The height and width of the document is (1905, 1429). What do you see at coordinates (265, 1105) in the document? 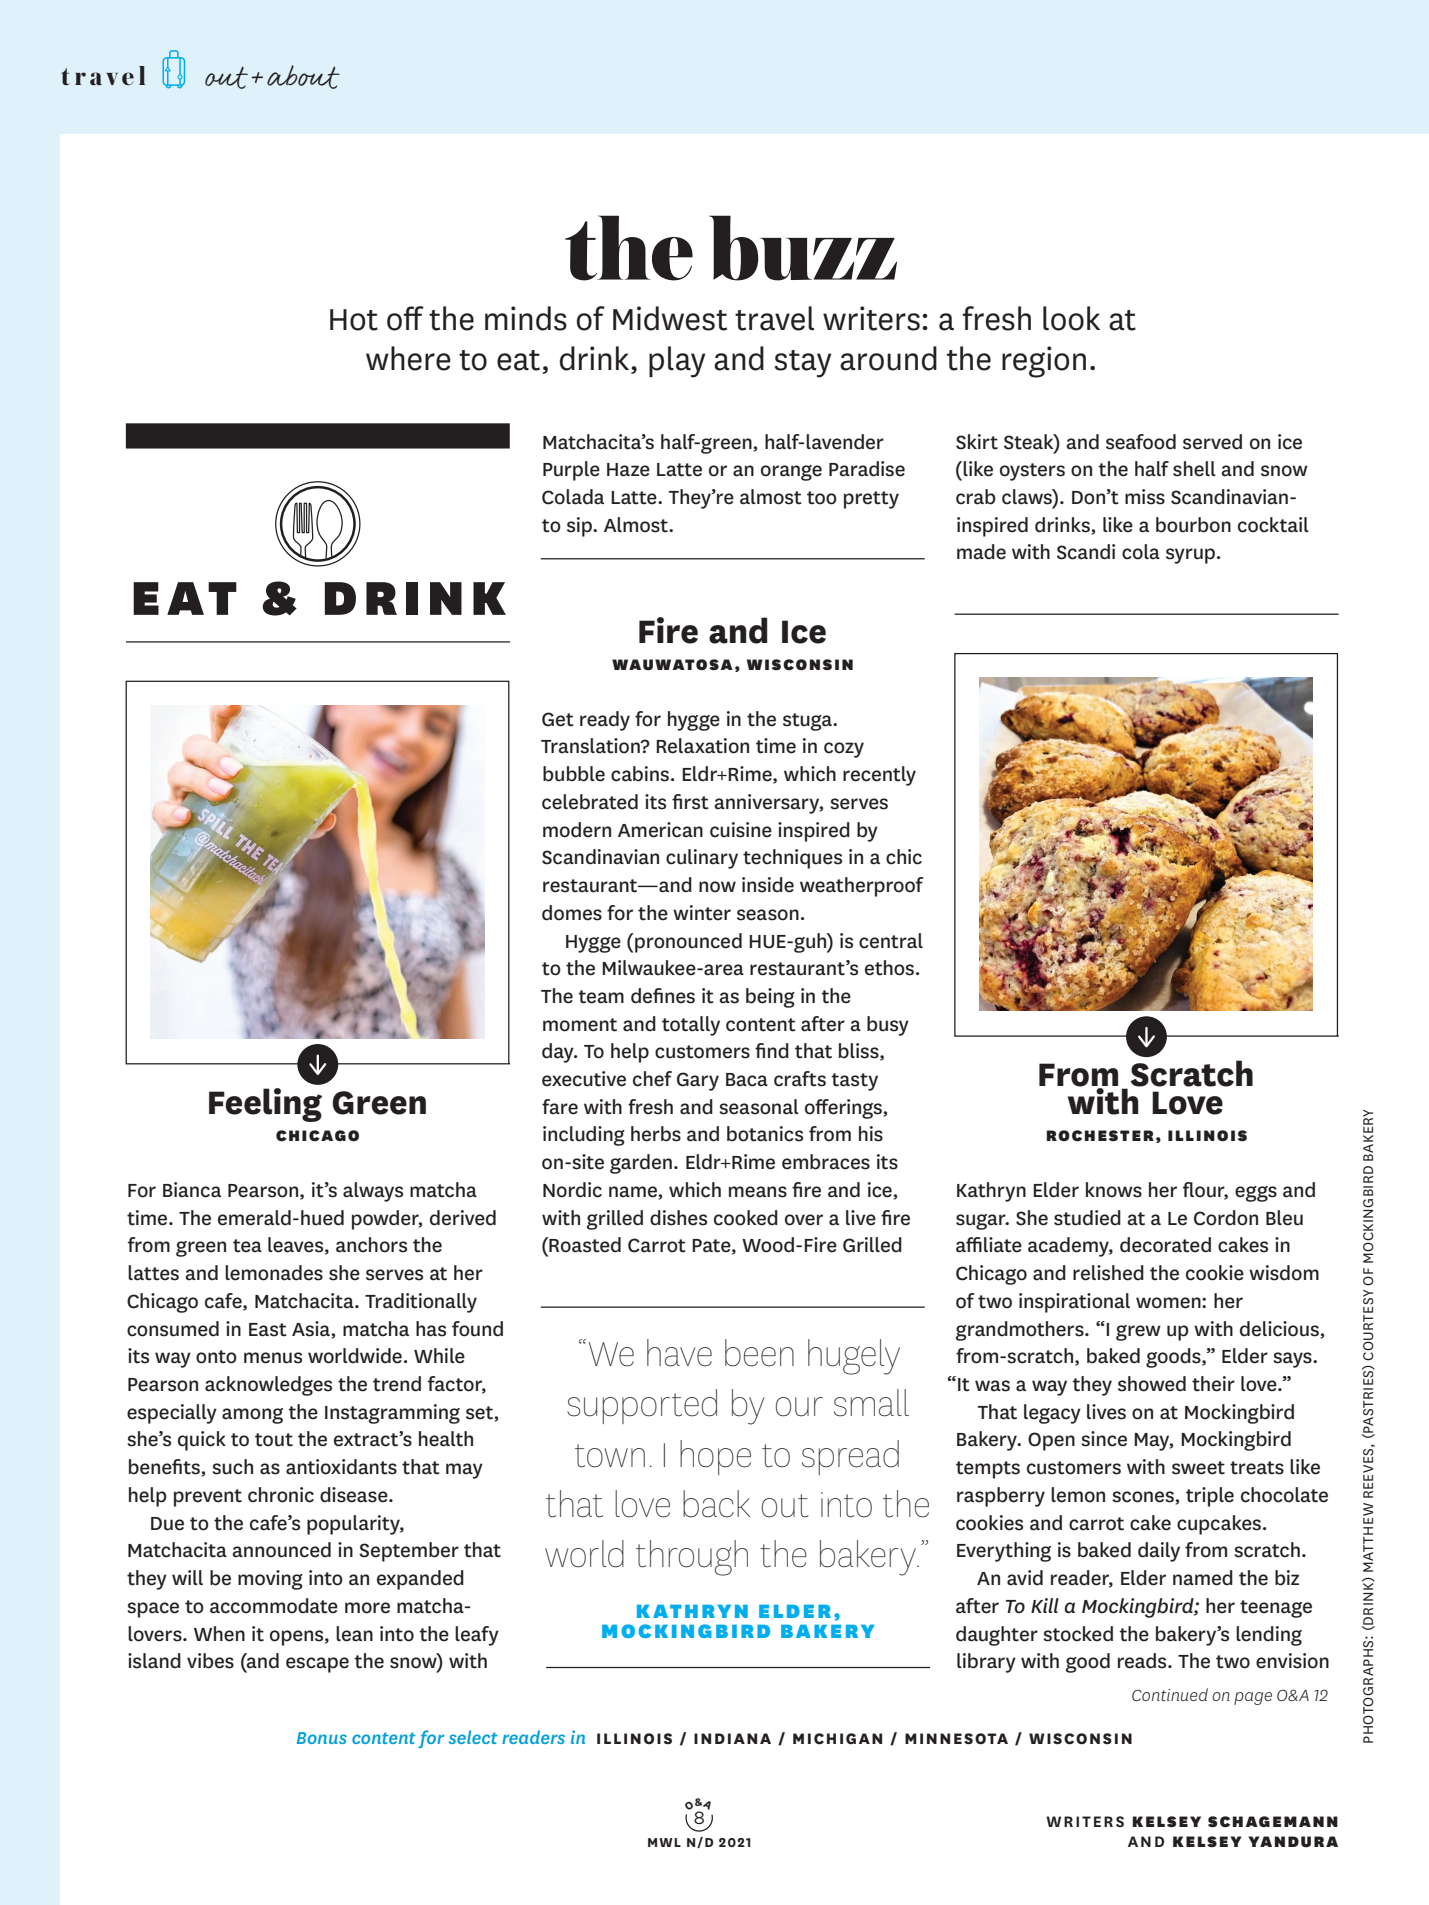
I see `Feeling` at bounding box center [265, 1105].
